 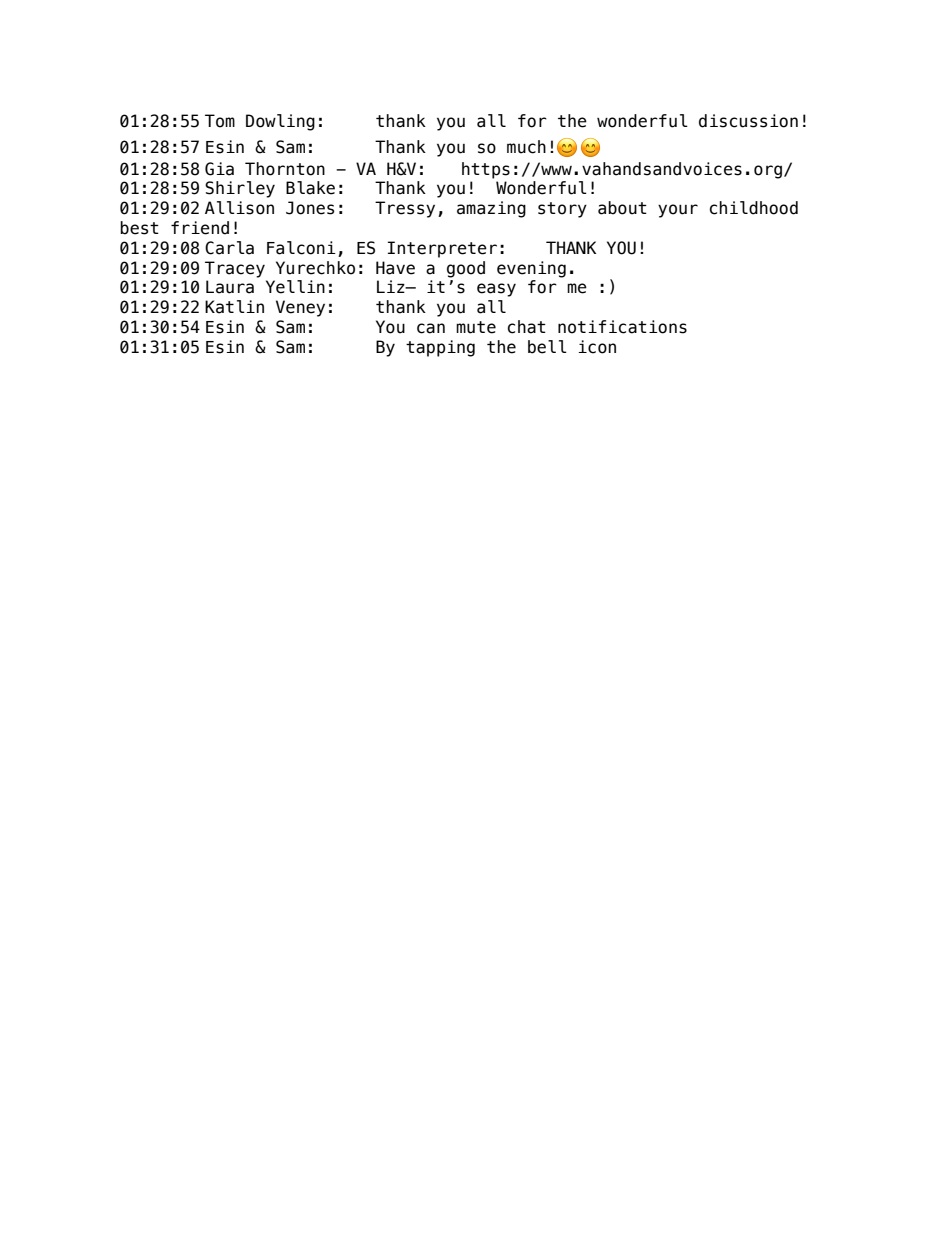 I want to click on can, so click(x=431, y=328).
